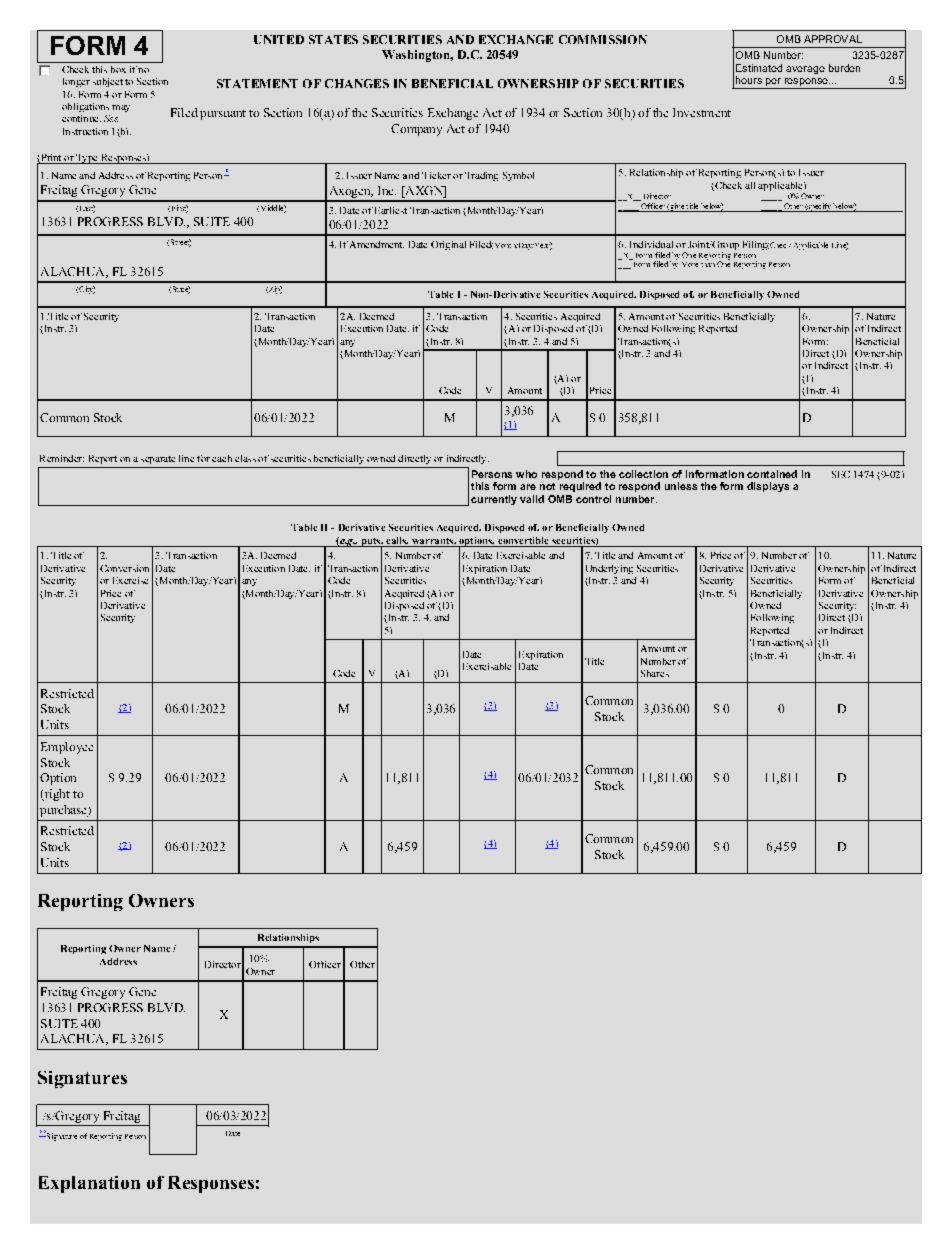 This screenshot has height=1233, width=952. Describe the element at coordinates (416, 130) in the screenshot. I see `Company` at that location.
